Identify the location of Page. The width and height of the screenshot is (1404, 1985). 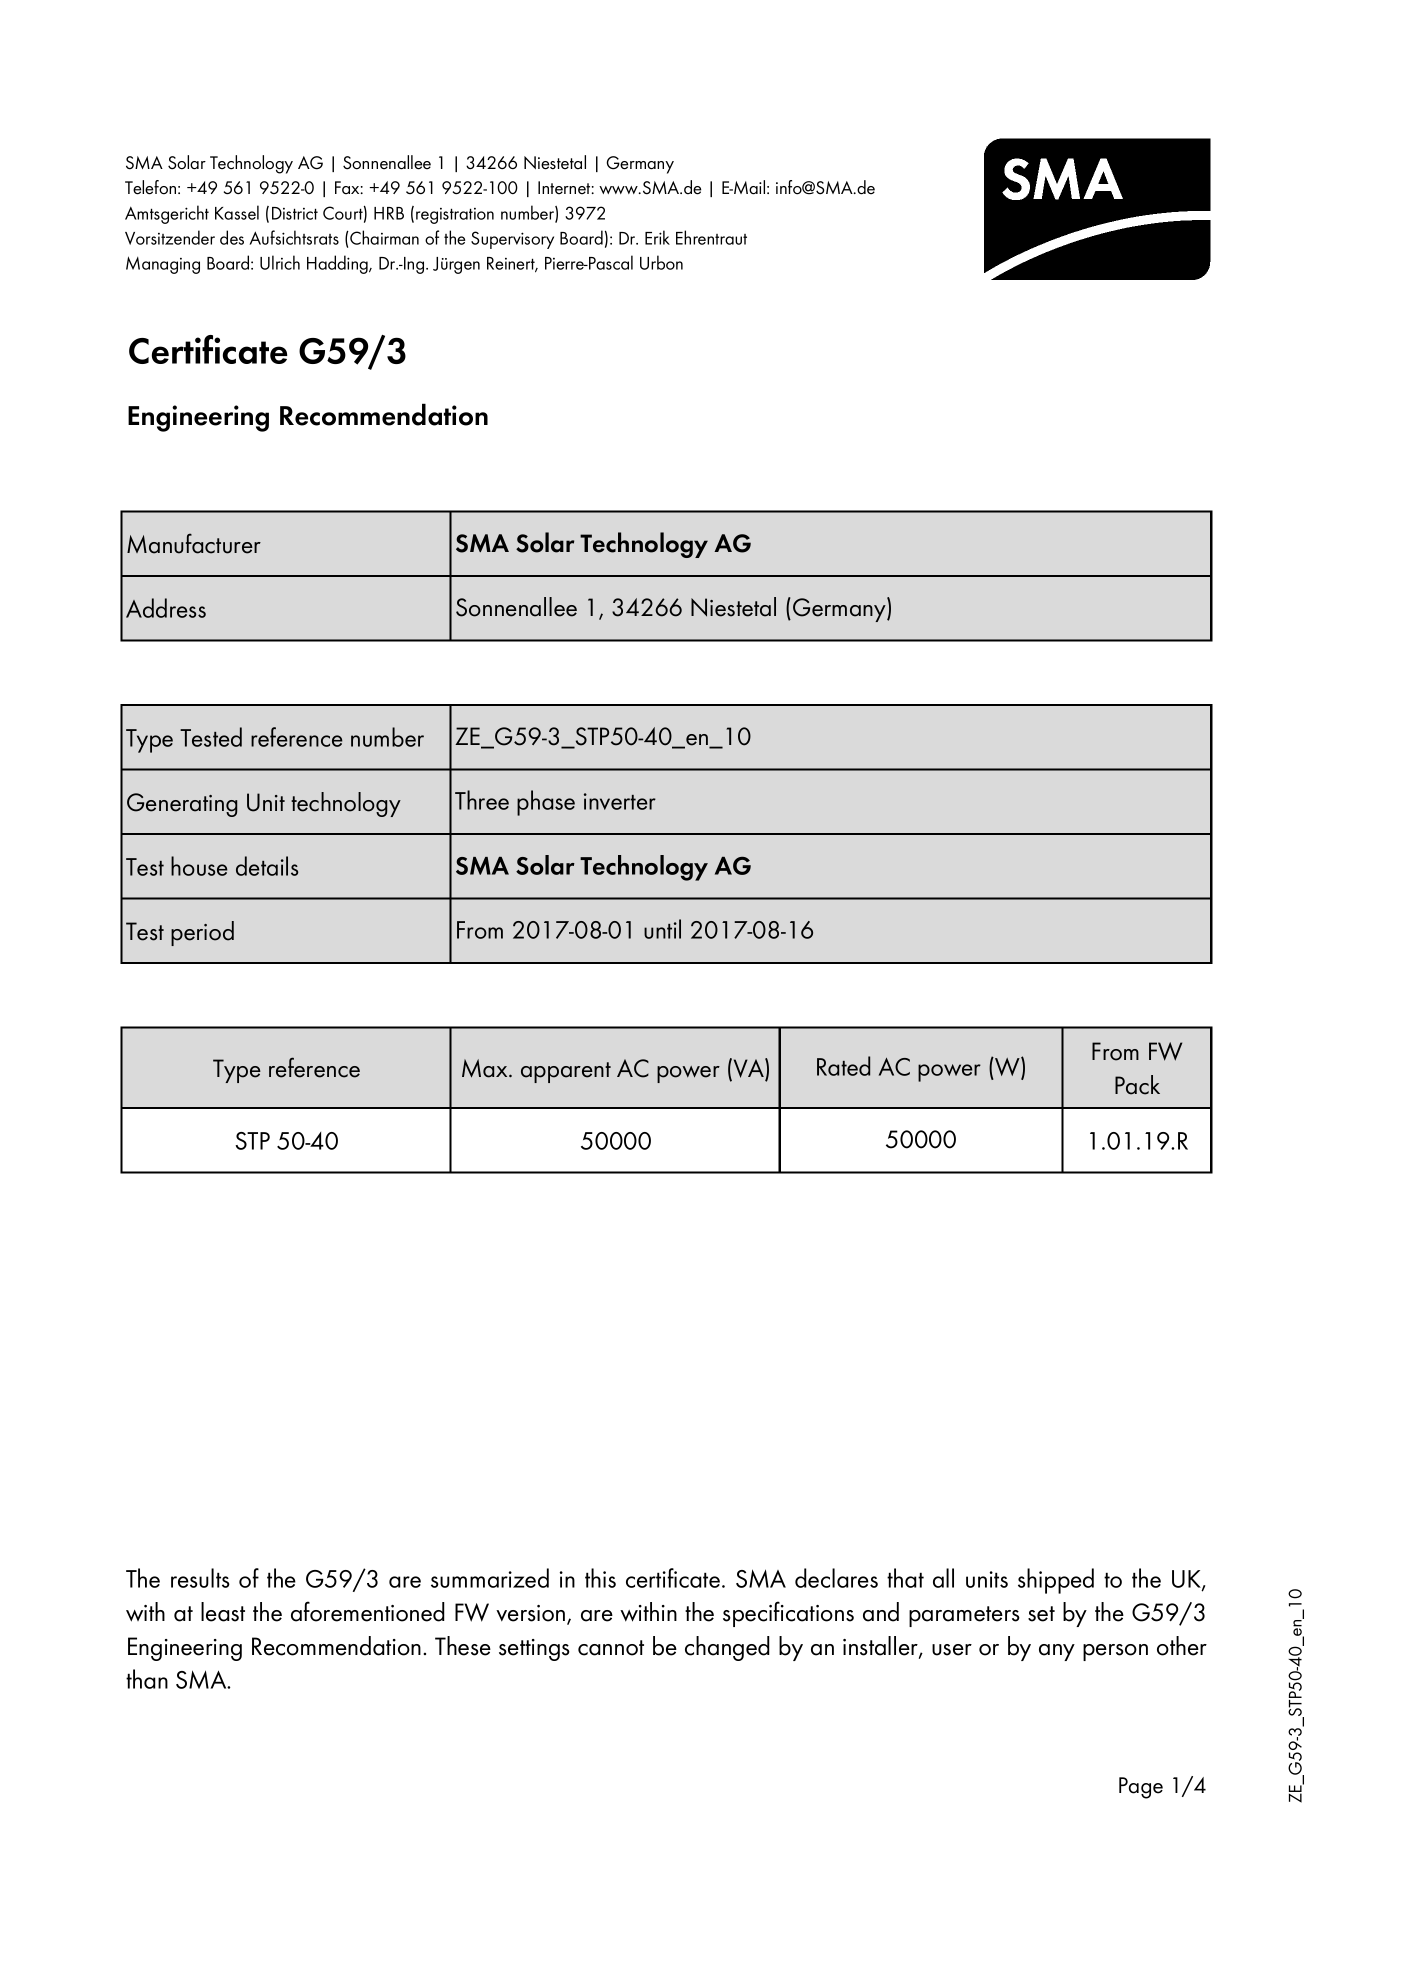
(1141, 1788).
